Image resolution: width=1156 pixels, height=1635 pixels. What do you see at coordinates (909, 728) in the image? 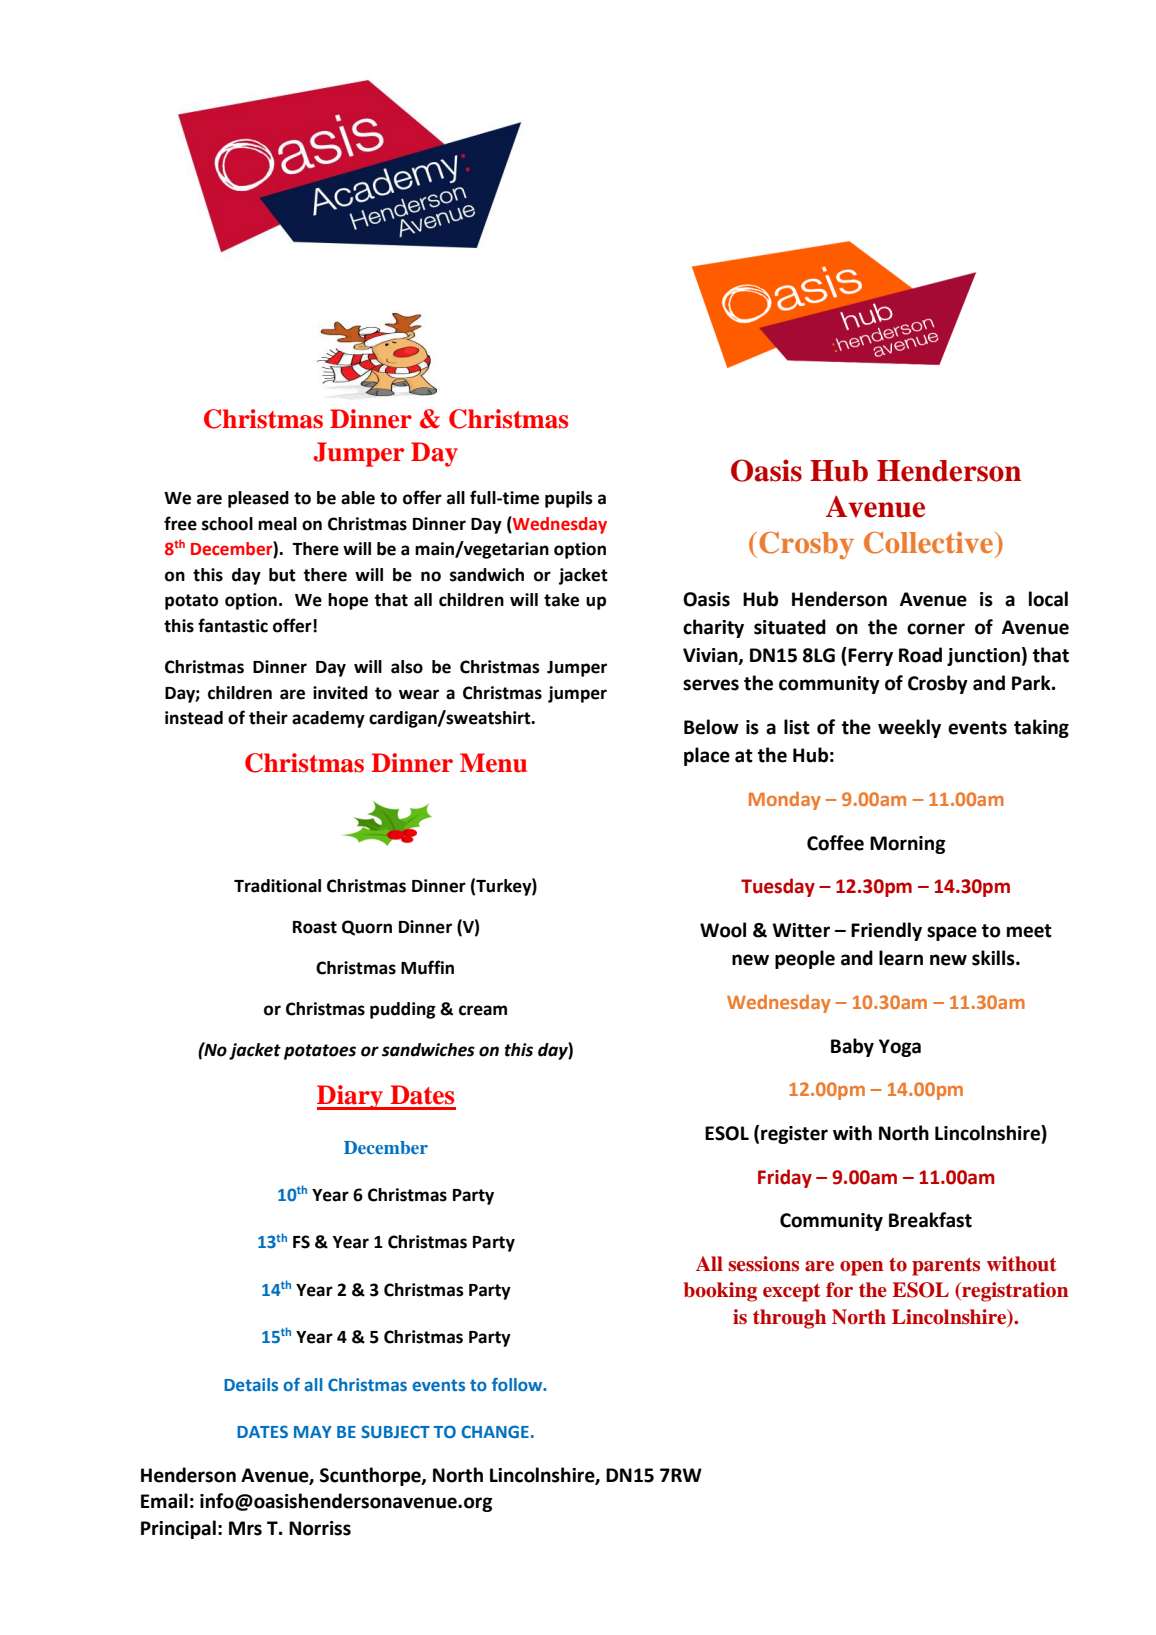
I see `weekly` at bounding box center [909, 728].
